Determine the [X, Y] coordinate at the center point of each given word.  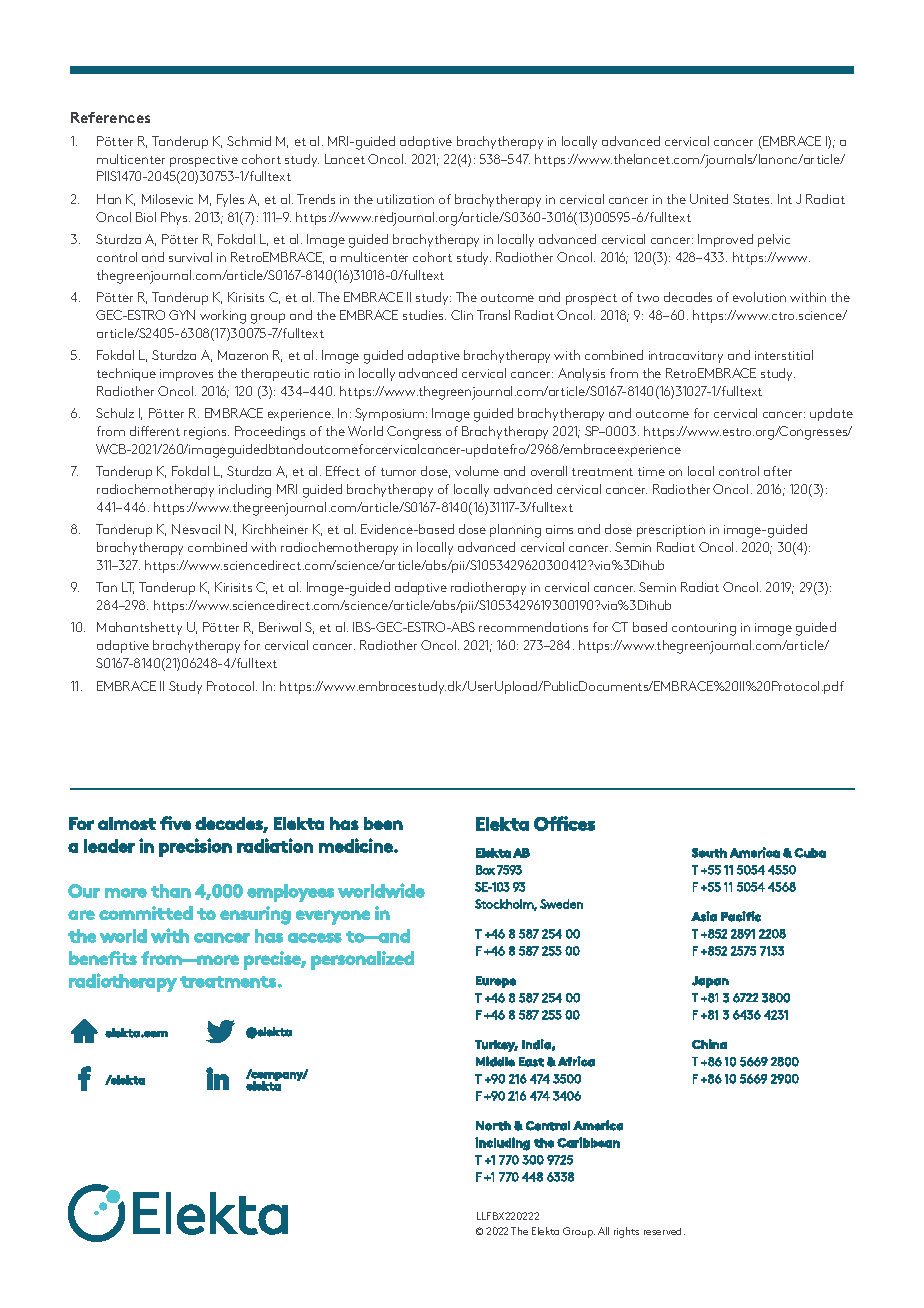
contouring [704, 629]
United [709, 199]
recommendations [533, 627]
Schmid [249, 141]
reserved [664, 1231]
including [245, 491]
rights [626, 1232]
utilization [405, 199]
